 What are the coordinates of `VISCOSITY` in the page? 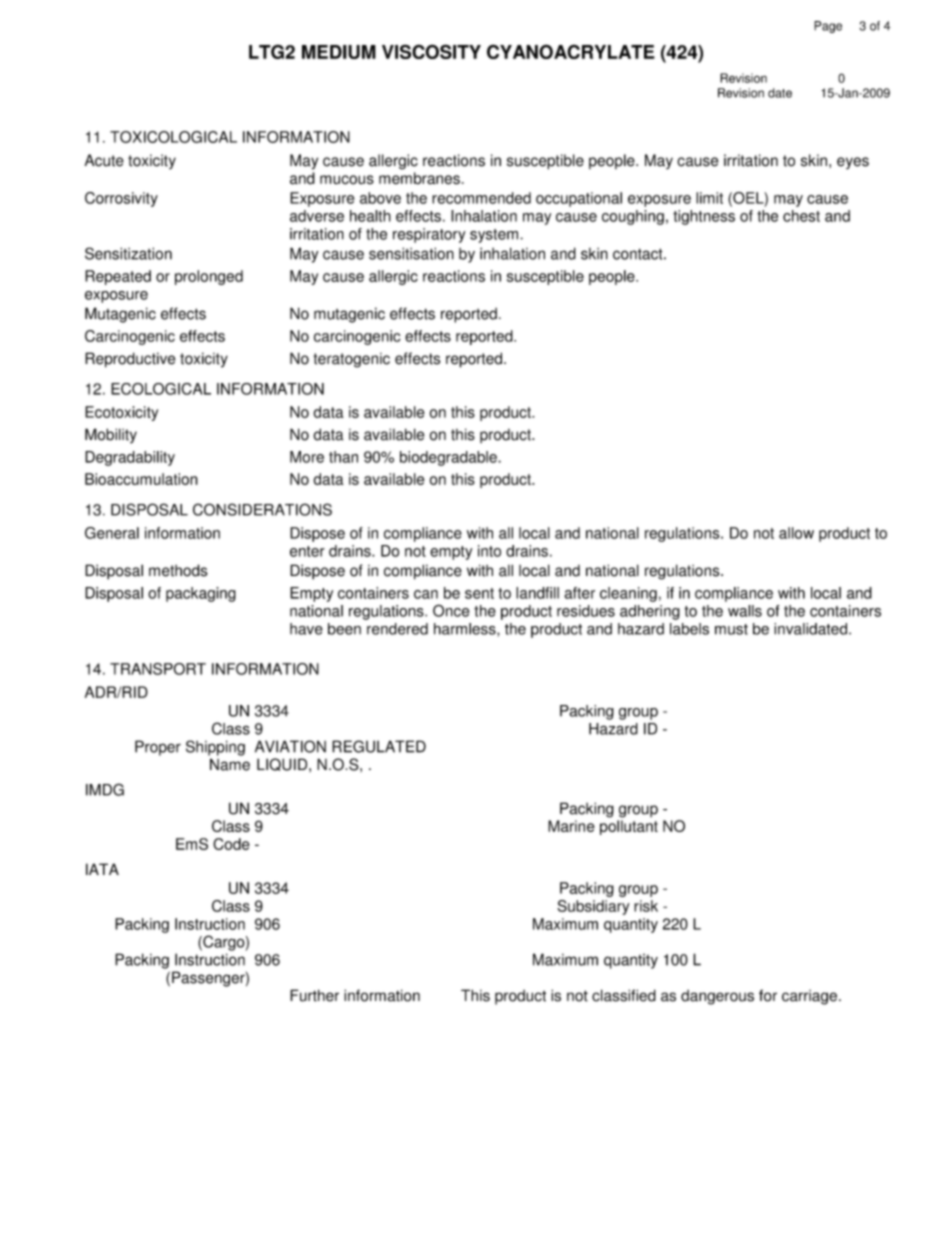 It's located at (431, 51).
